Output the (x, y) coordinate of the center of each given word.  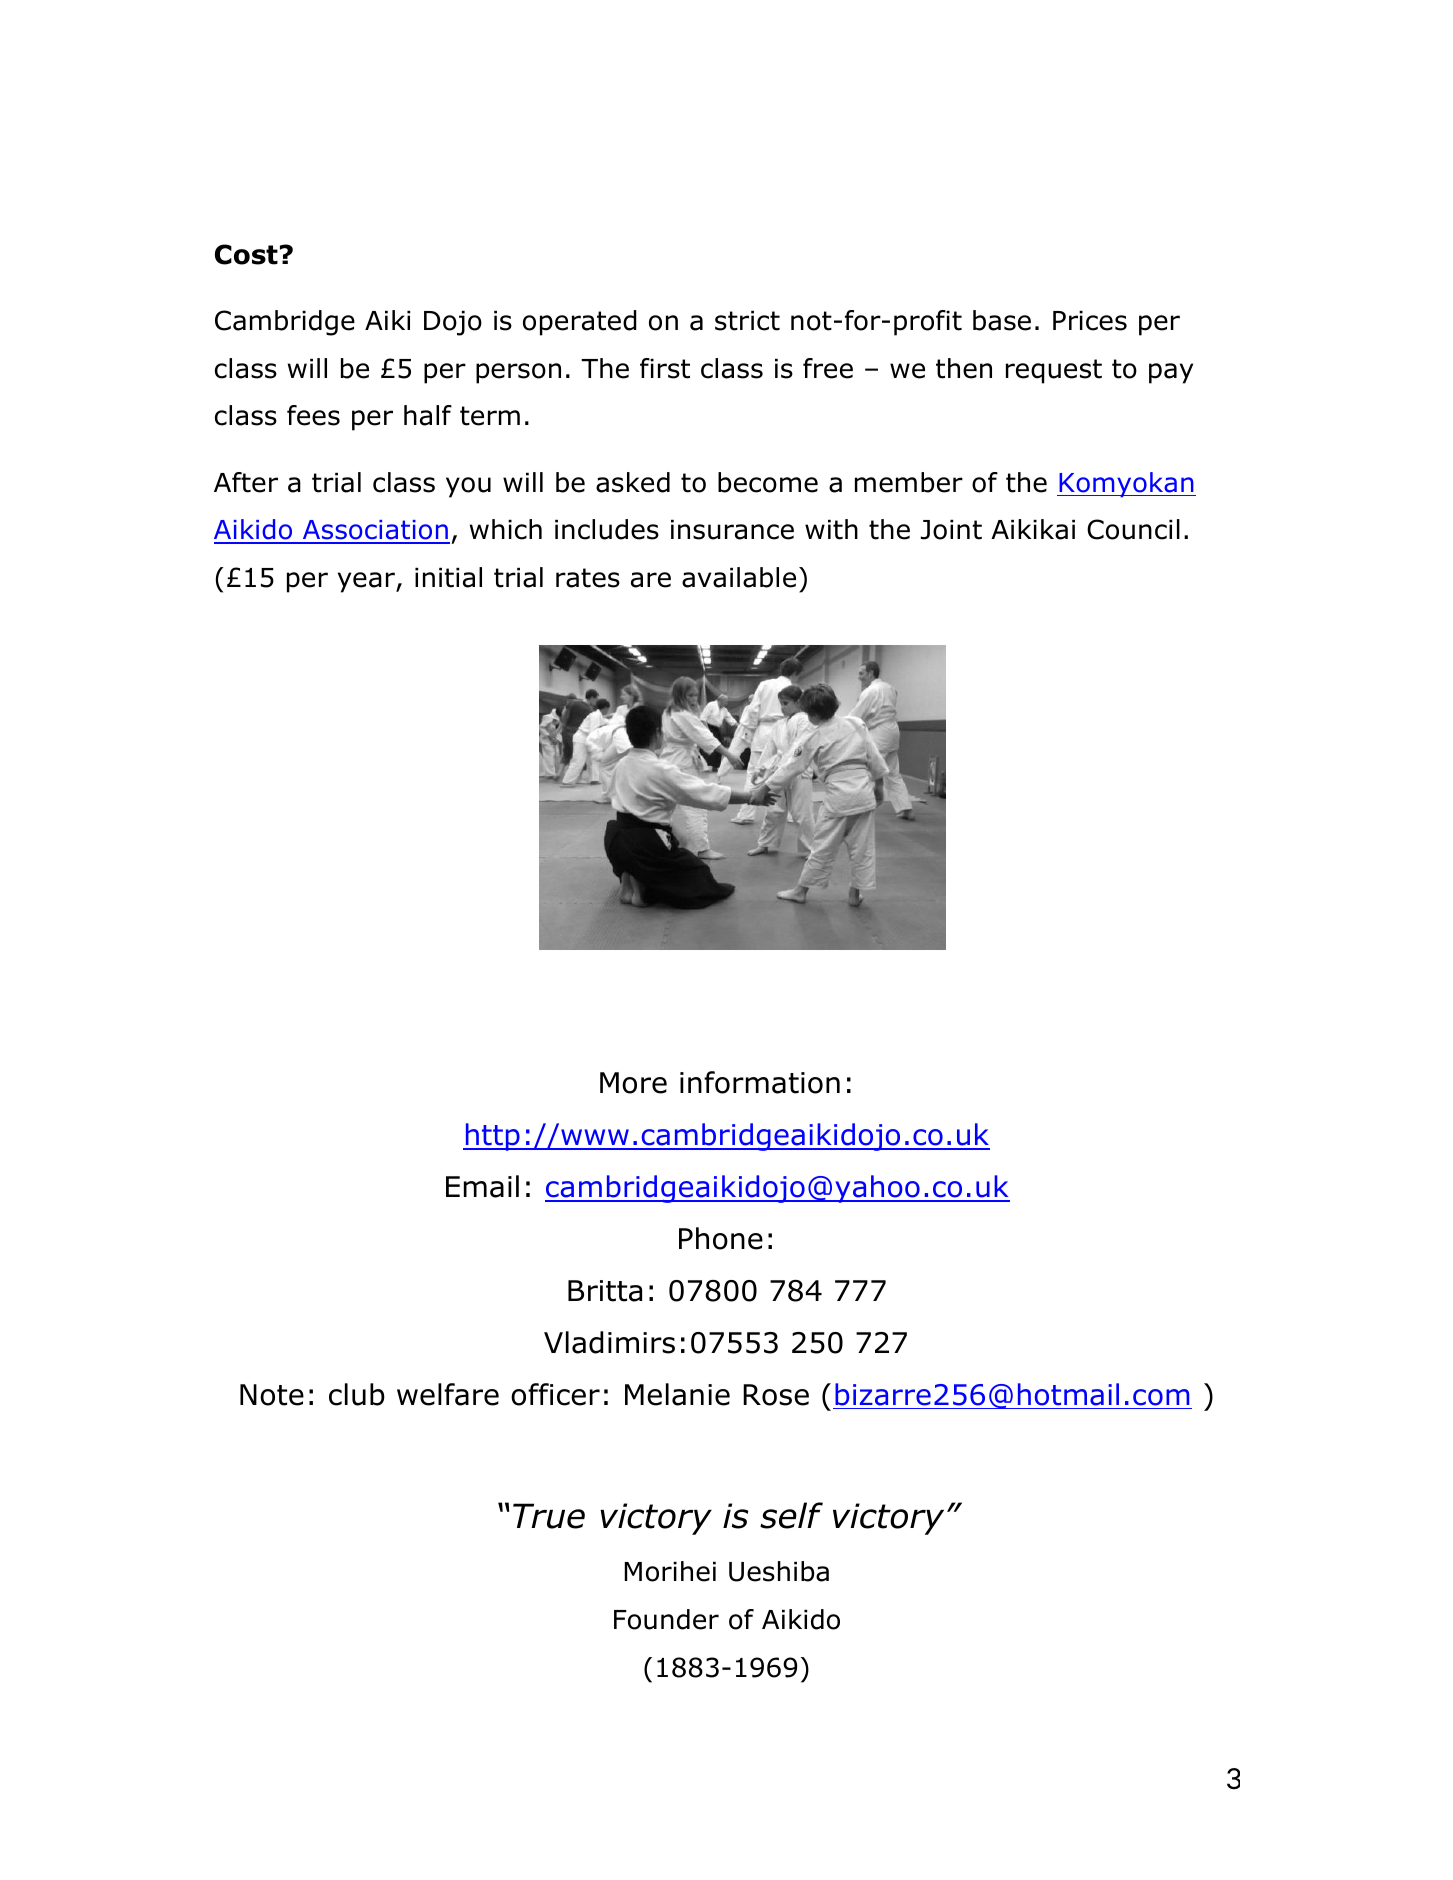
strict (747, 321)
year (367, 582)
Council (1133, 529)
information (760, 1082)
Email (482, 1186)
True (549, 1516)
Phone (721, 1238)
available (739, 577)
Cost (246, 254)
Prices (1090, 321)
